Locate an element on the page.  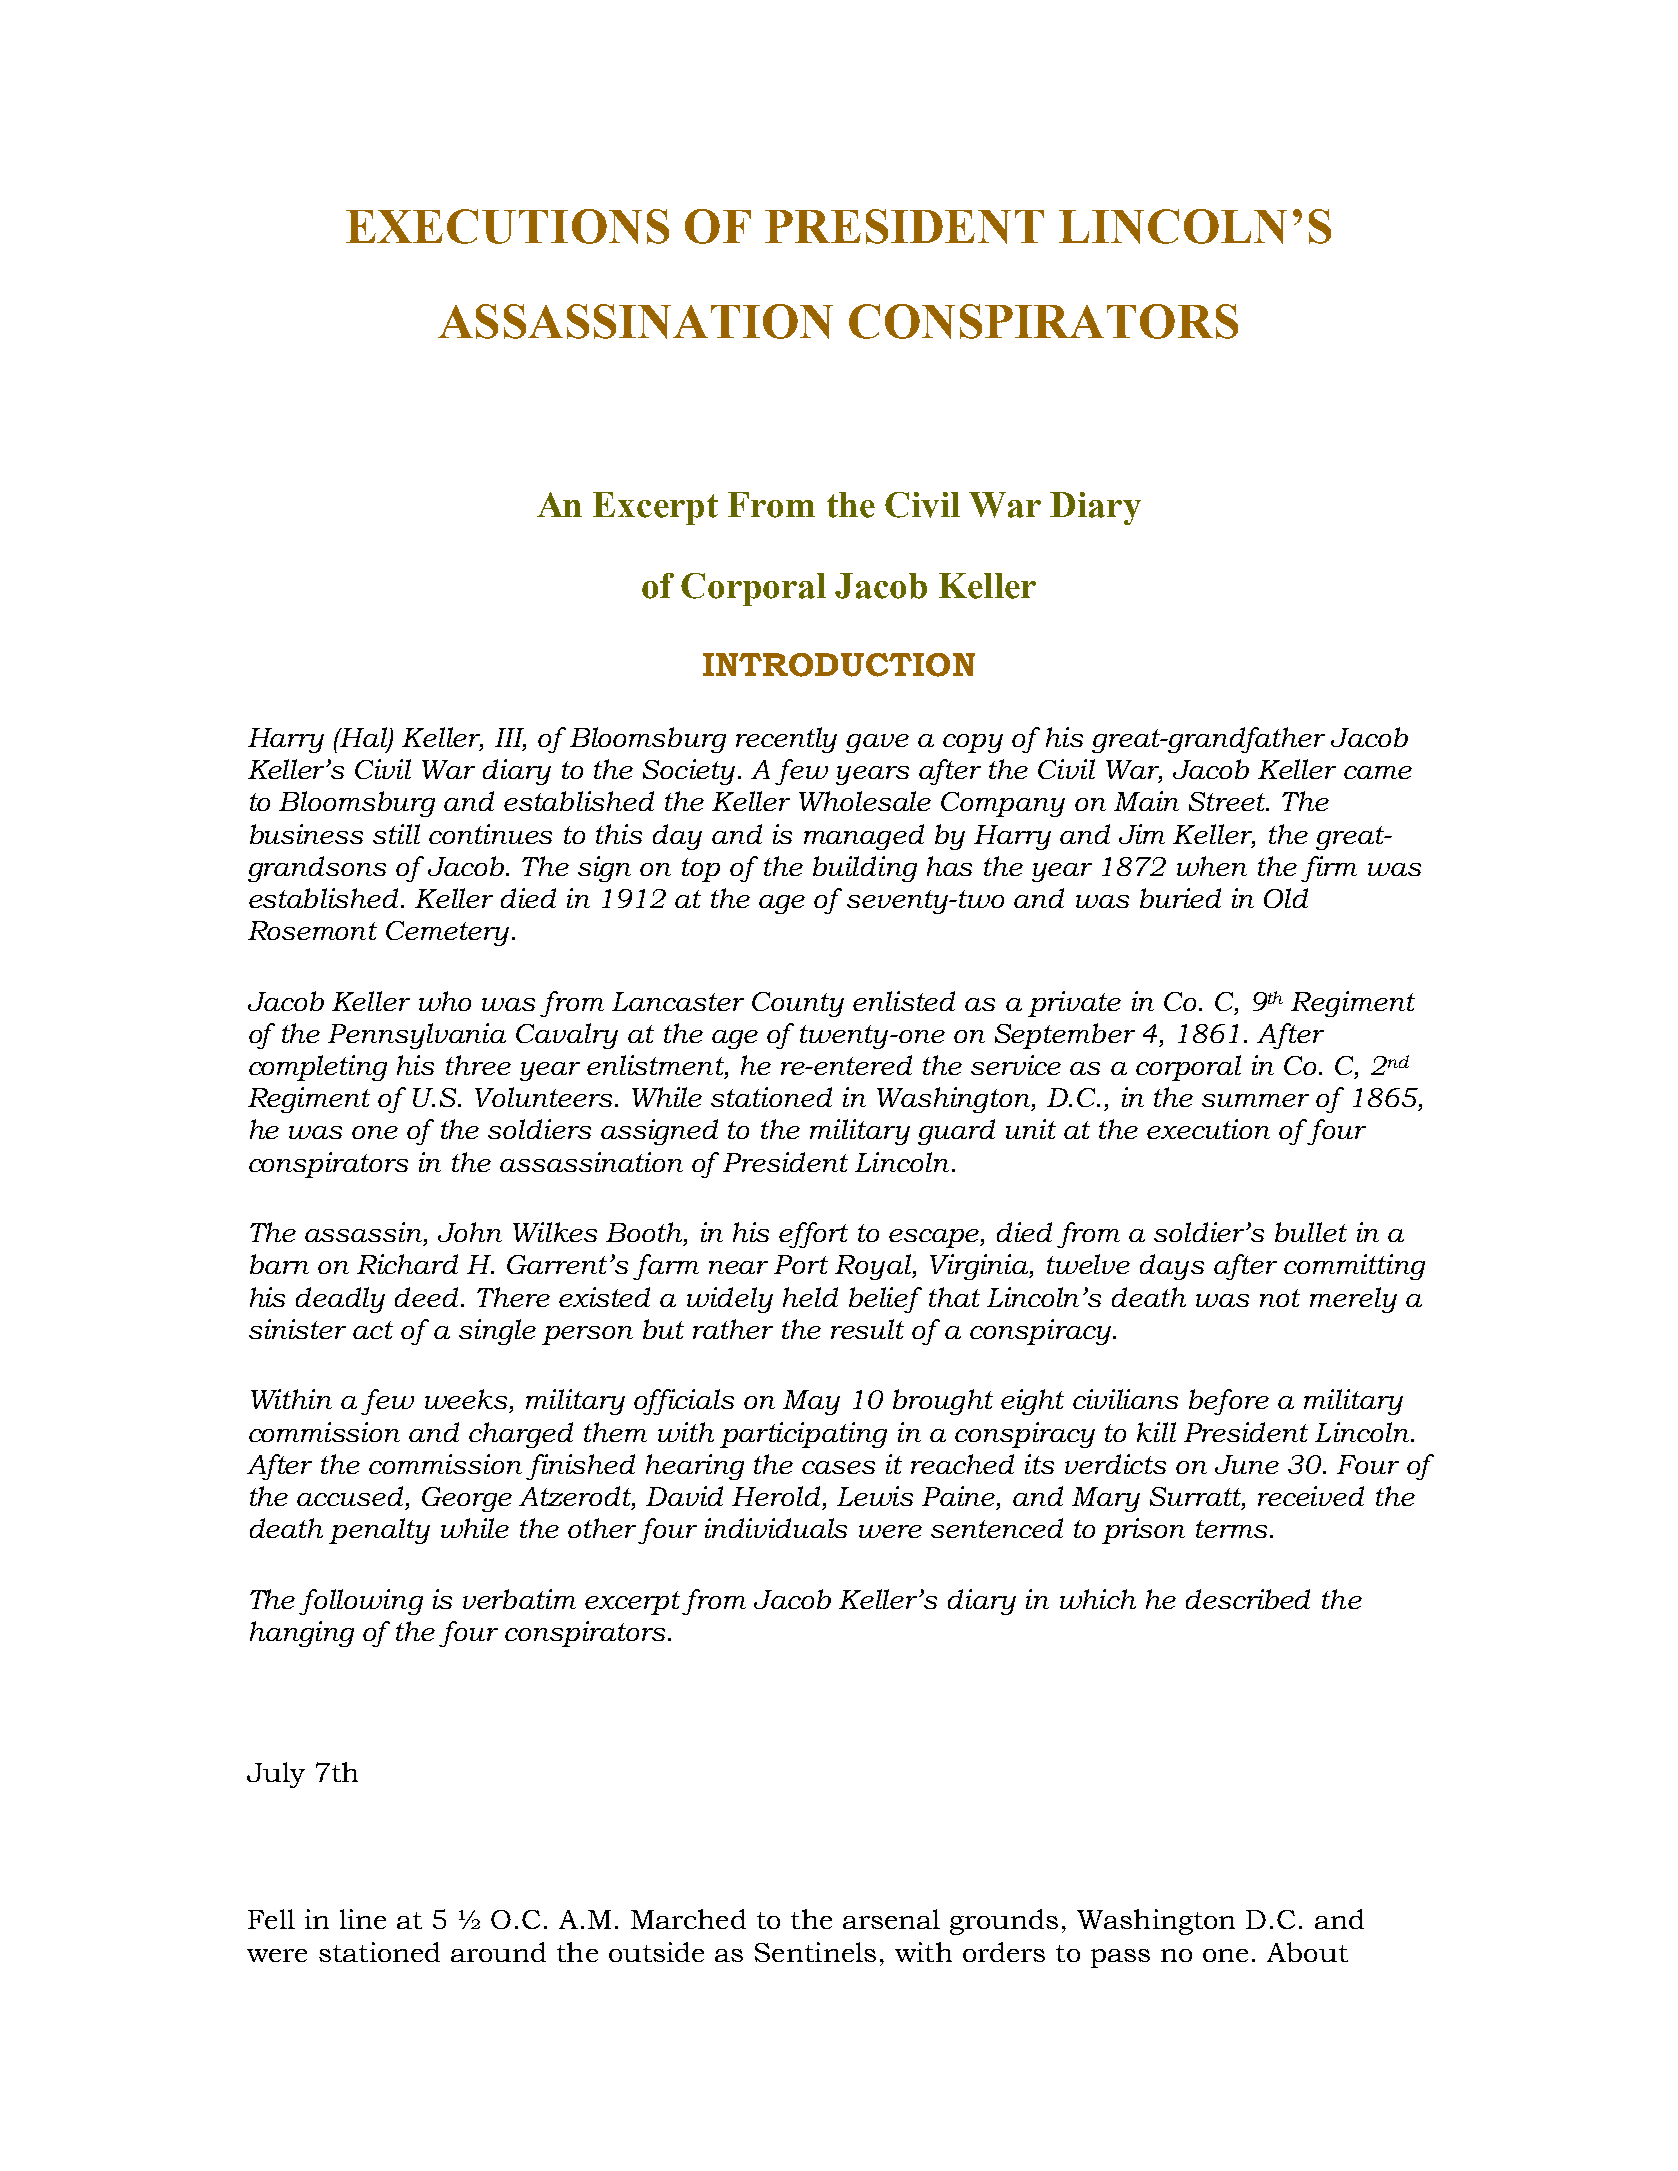
line is located at coordinates (363, 1919).
